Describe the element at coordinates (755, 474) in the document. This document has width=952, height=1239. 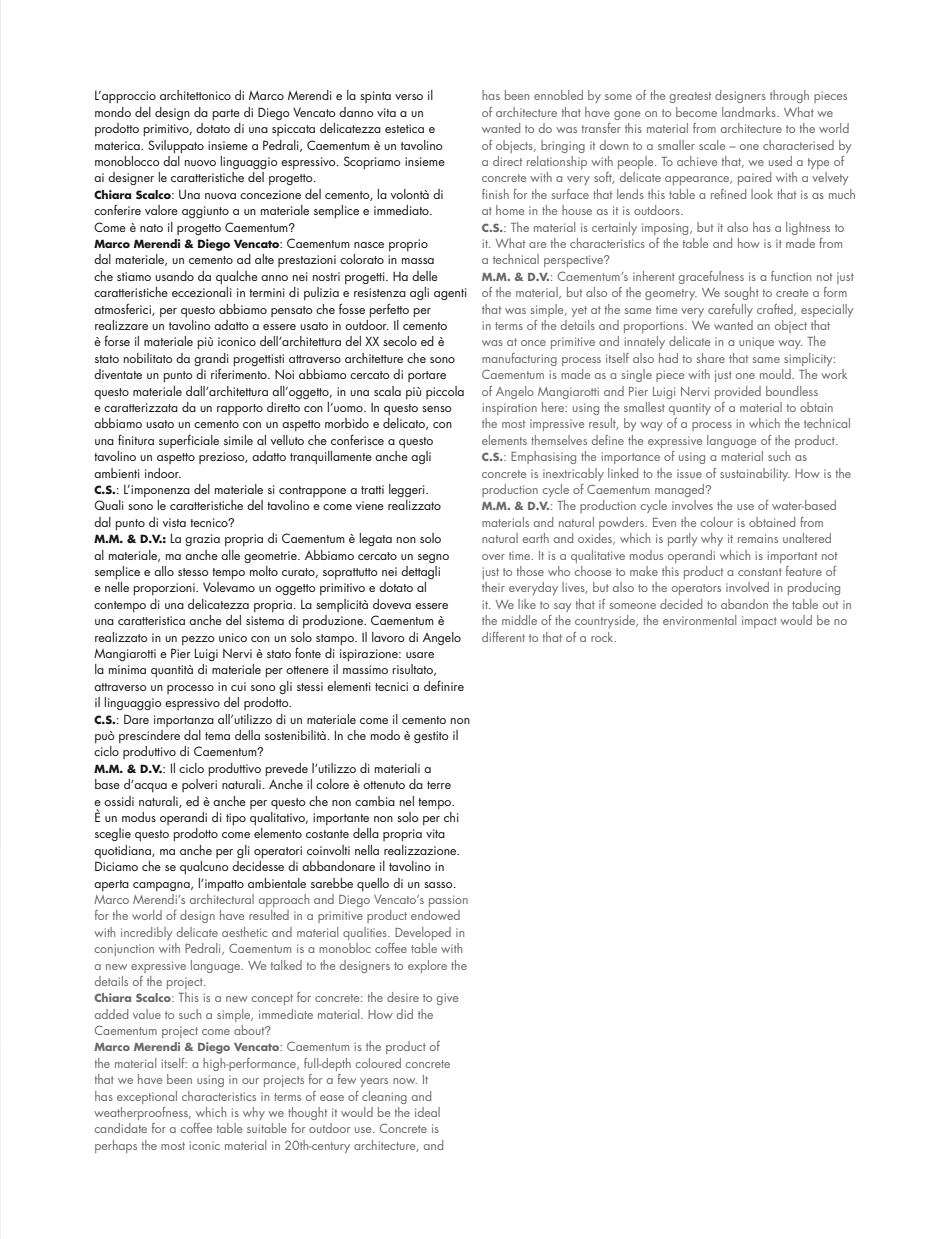
I see `sustainability` at that location.
